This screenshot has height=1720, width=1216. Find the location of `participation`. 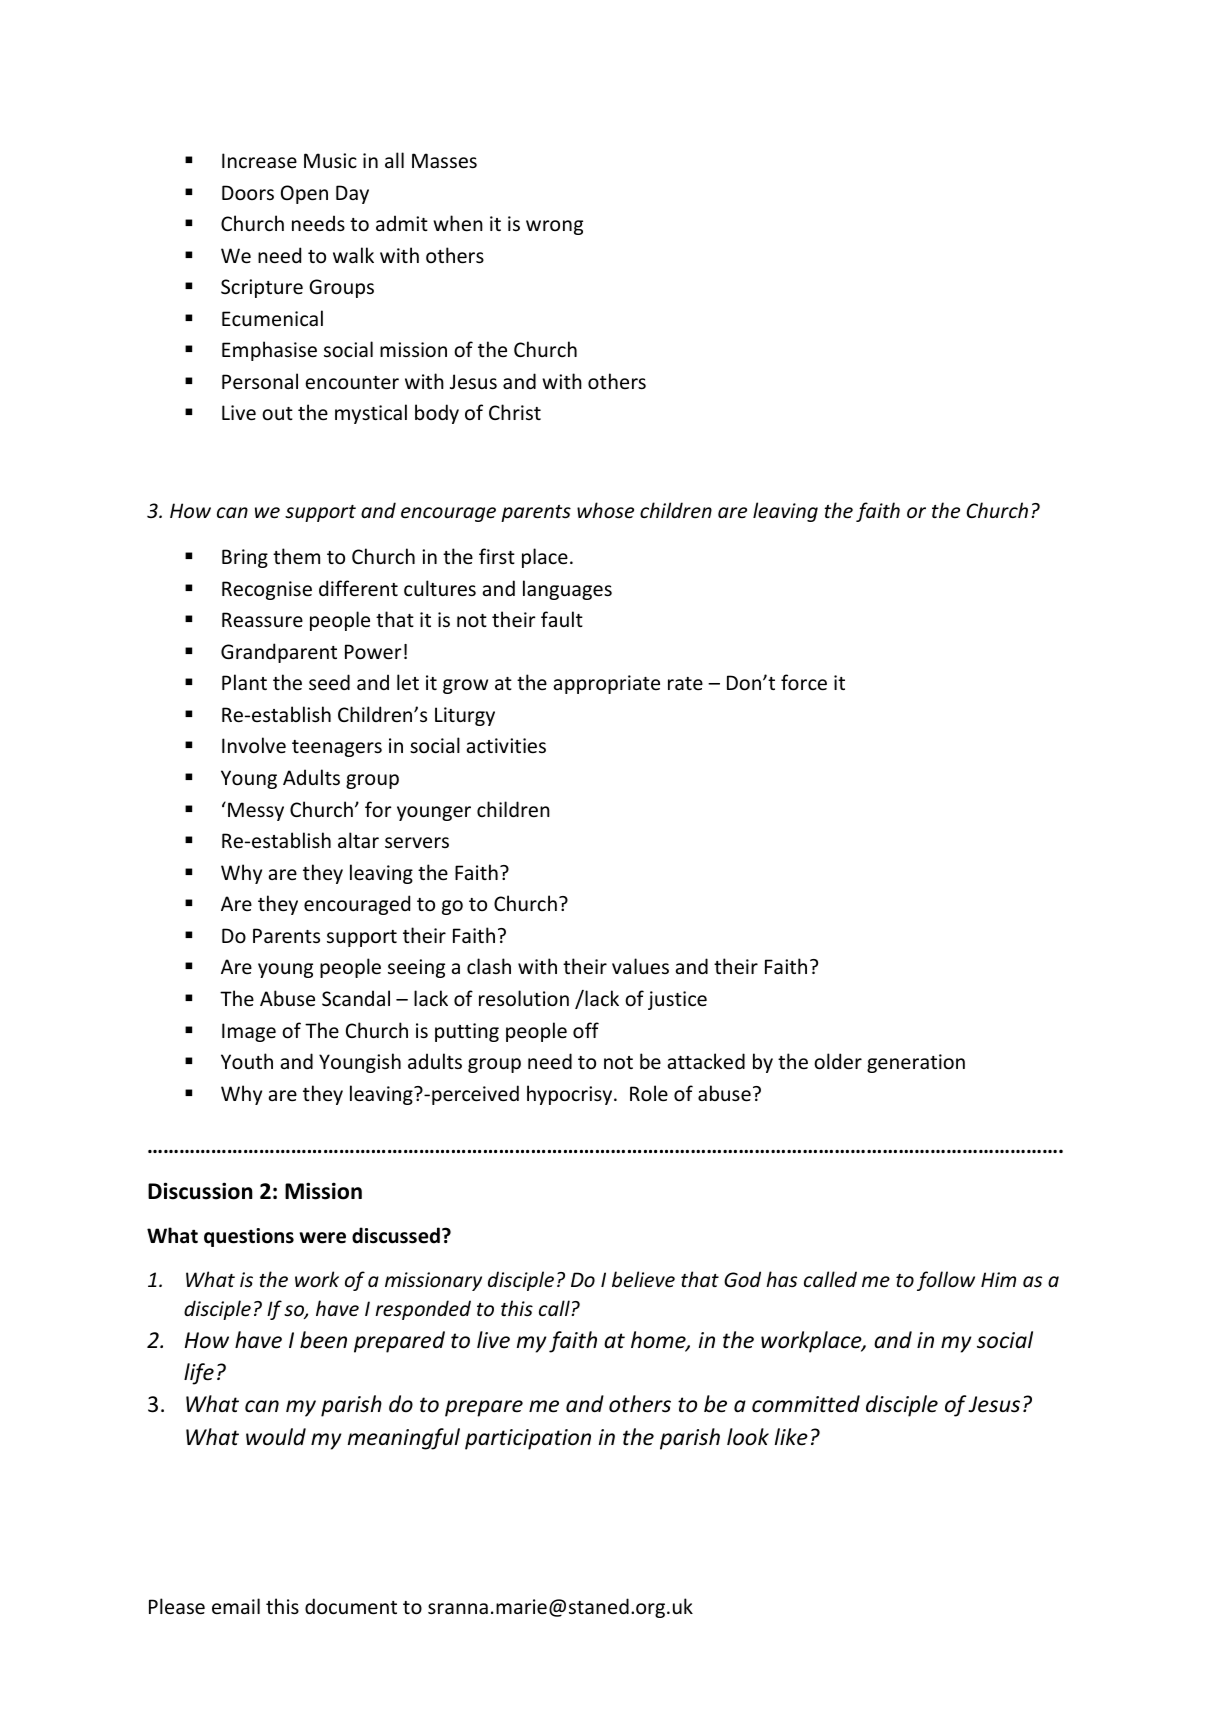

participation is located at coordinates (528, 1439).
